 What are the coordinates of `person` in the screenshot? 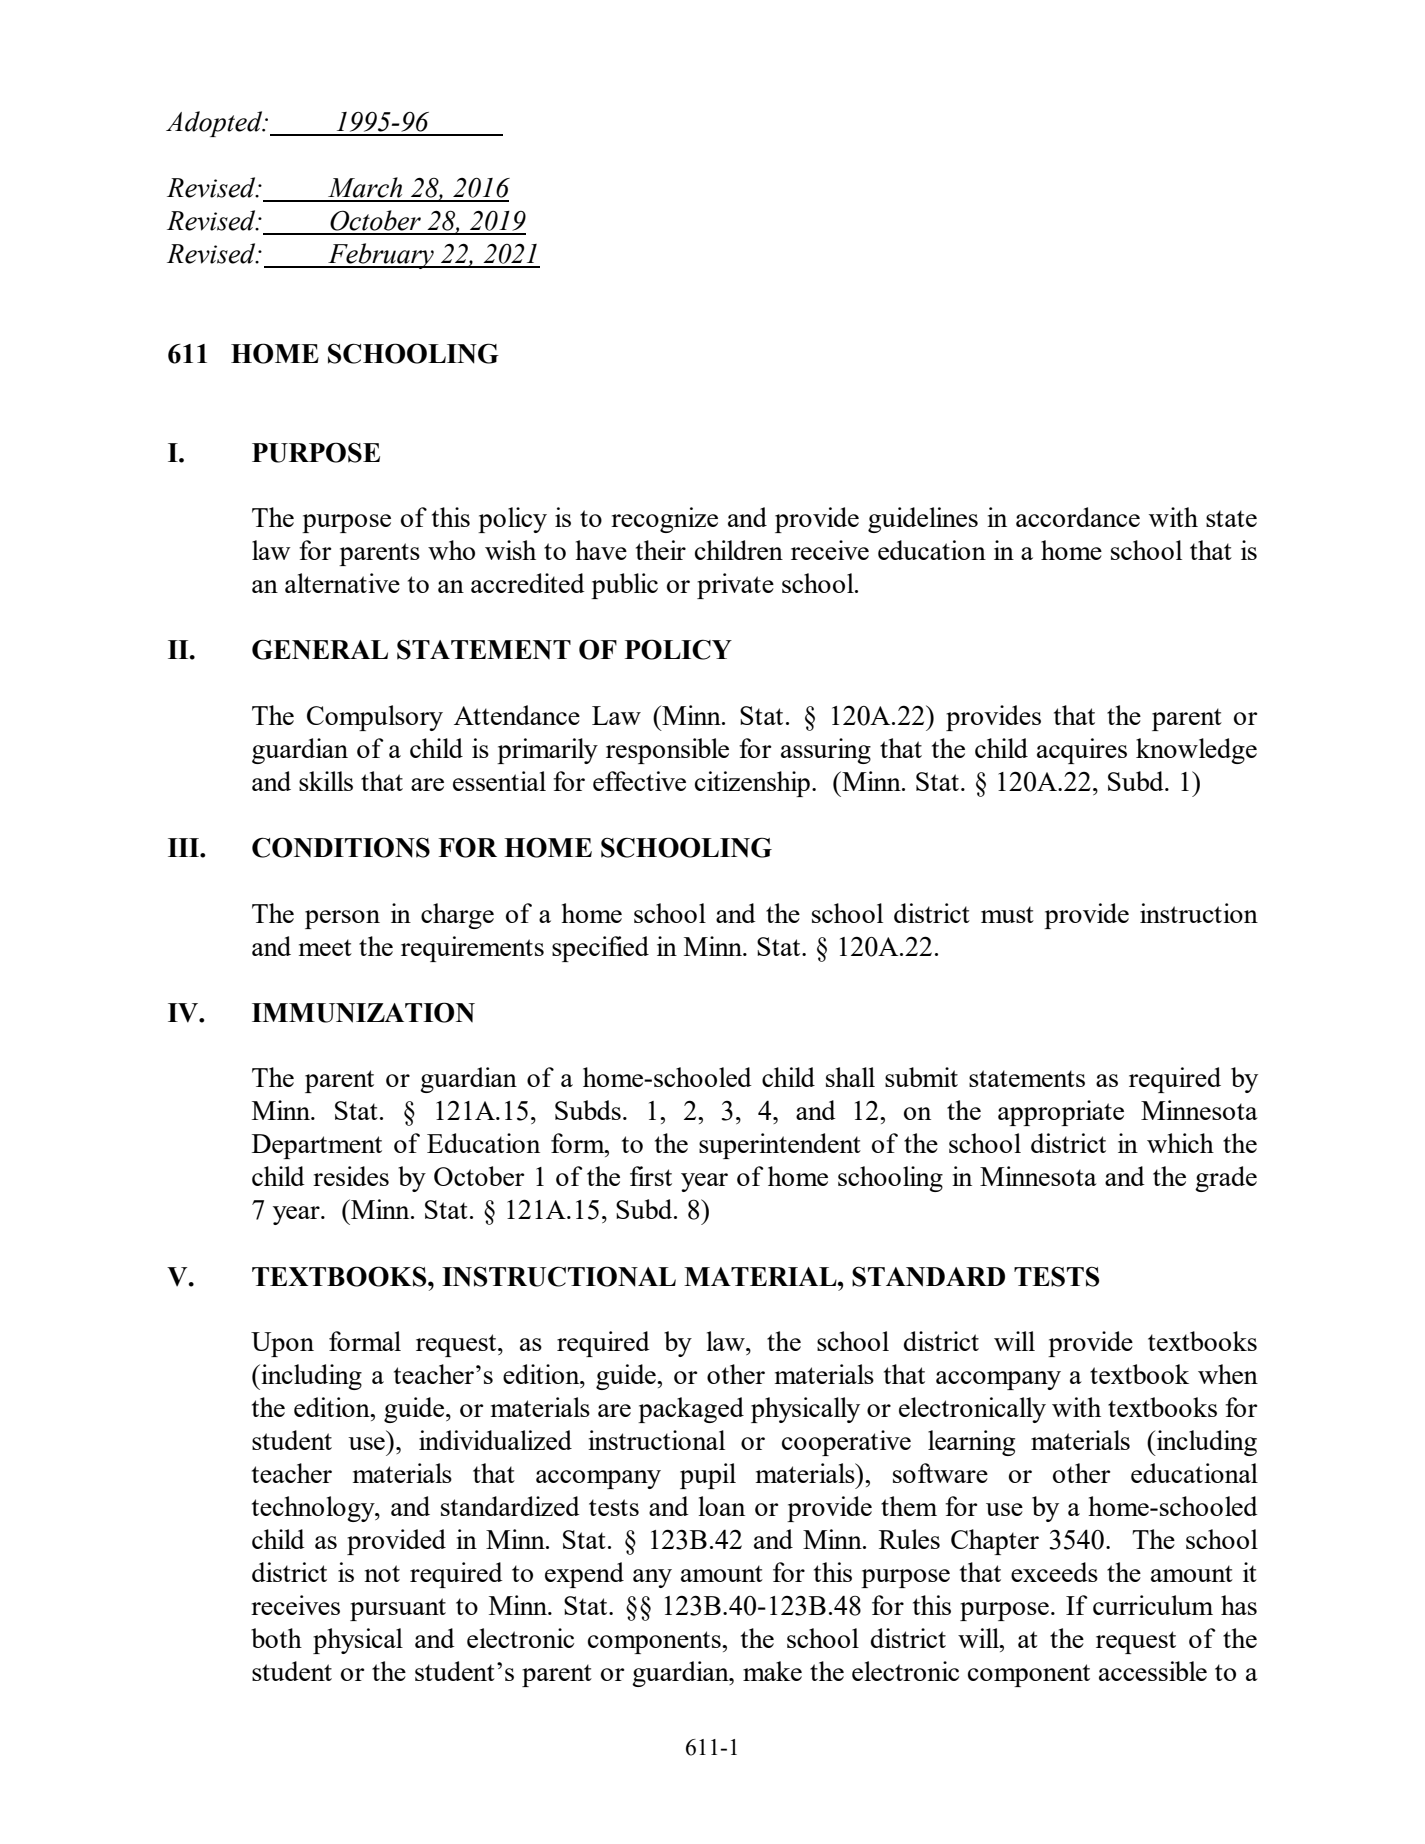 It's located at (342, 919).
